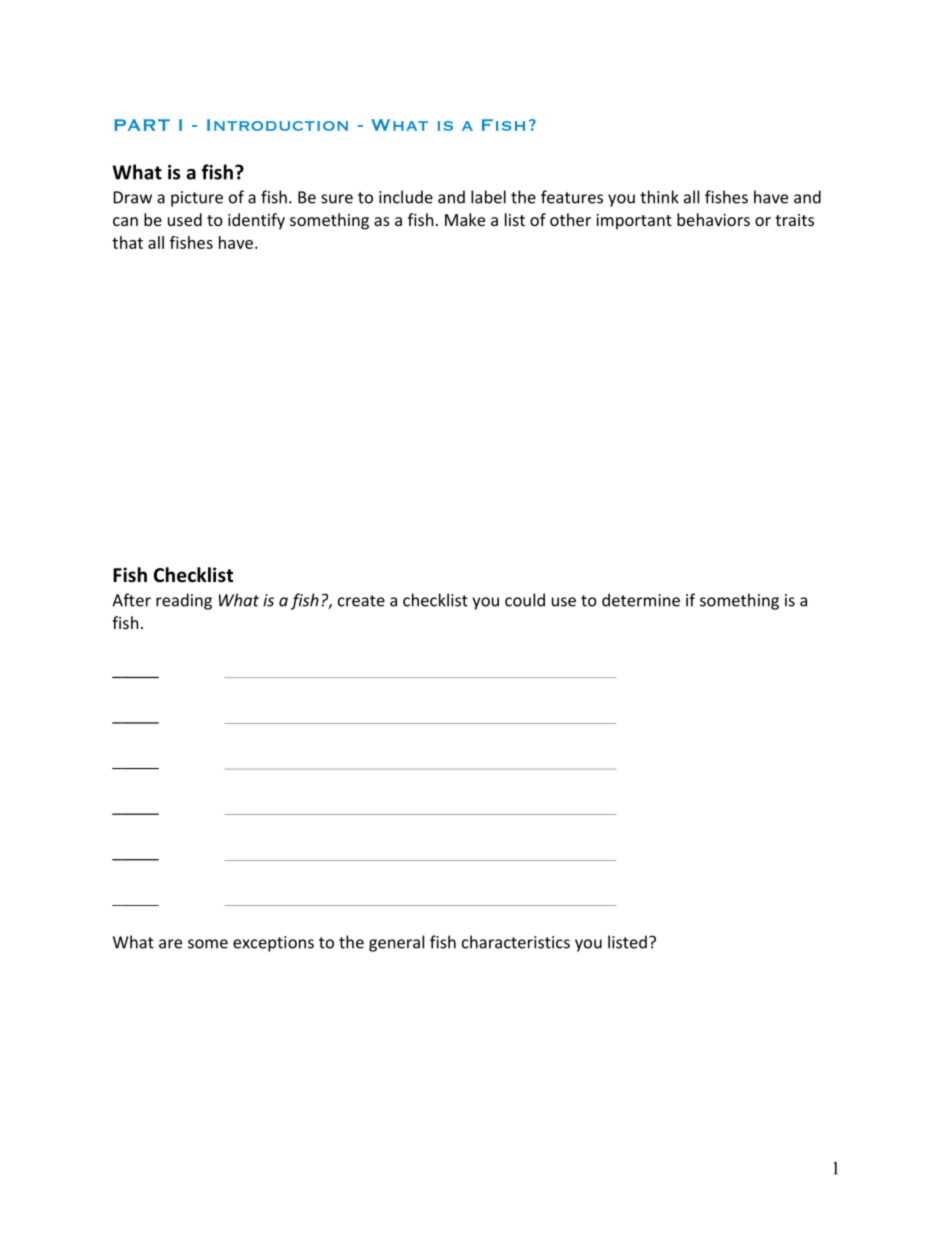 Image resolution: width=952 pixels, height=1233 pixels. Describe the element at coordinates (127, 242) in the page. I see `that` at that location.
